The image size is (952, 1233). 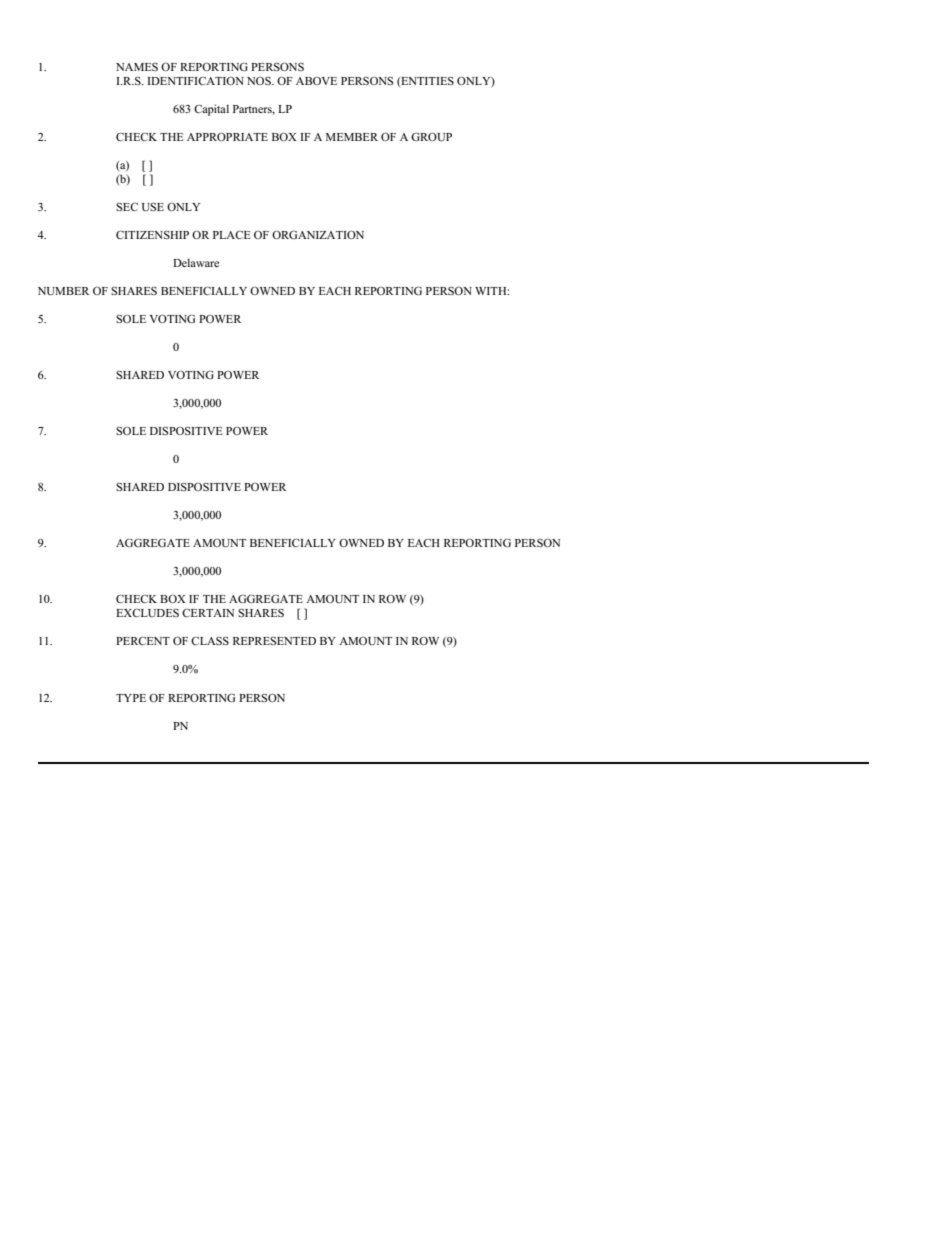 What do you see at coordinates (208, 613) in the screenshot?
I see `CERTAIN` at bounding box center [208, 613].
